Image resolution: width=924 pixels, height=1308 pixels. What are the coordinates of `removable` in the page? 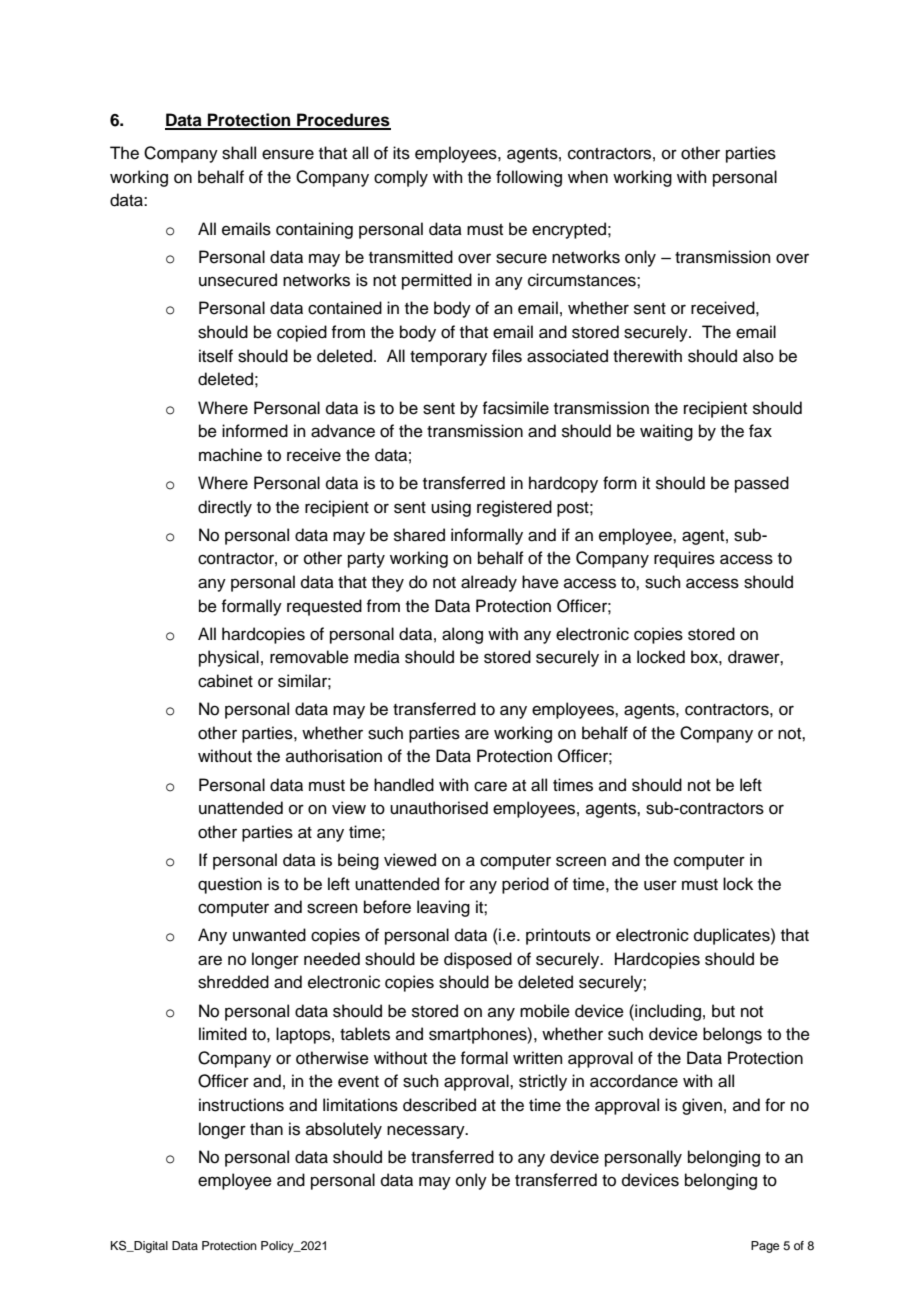 It's located at (309, 657).
